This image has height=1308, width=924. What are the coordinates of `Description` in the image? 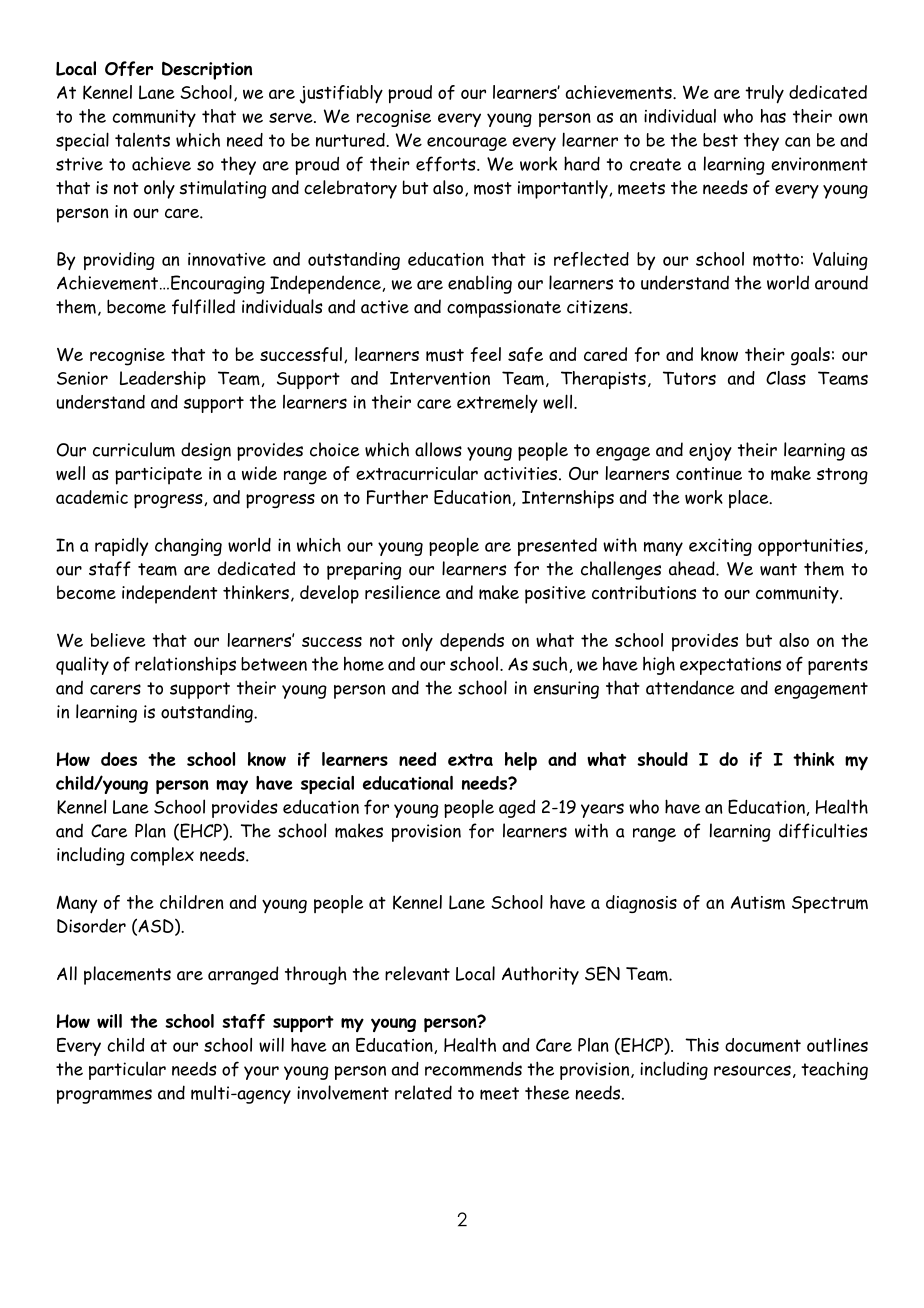 It's located at (207, 70).
